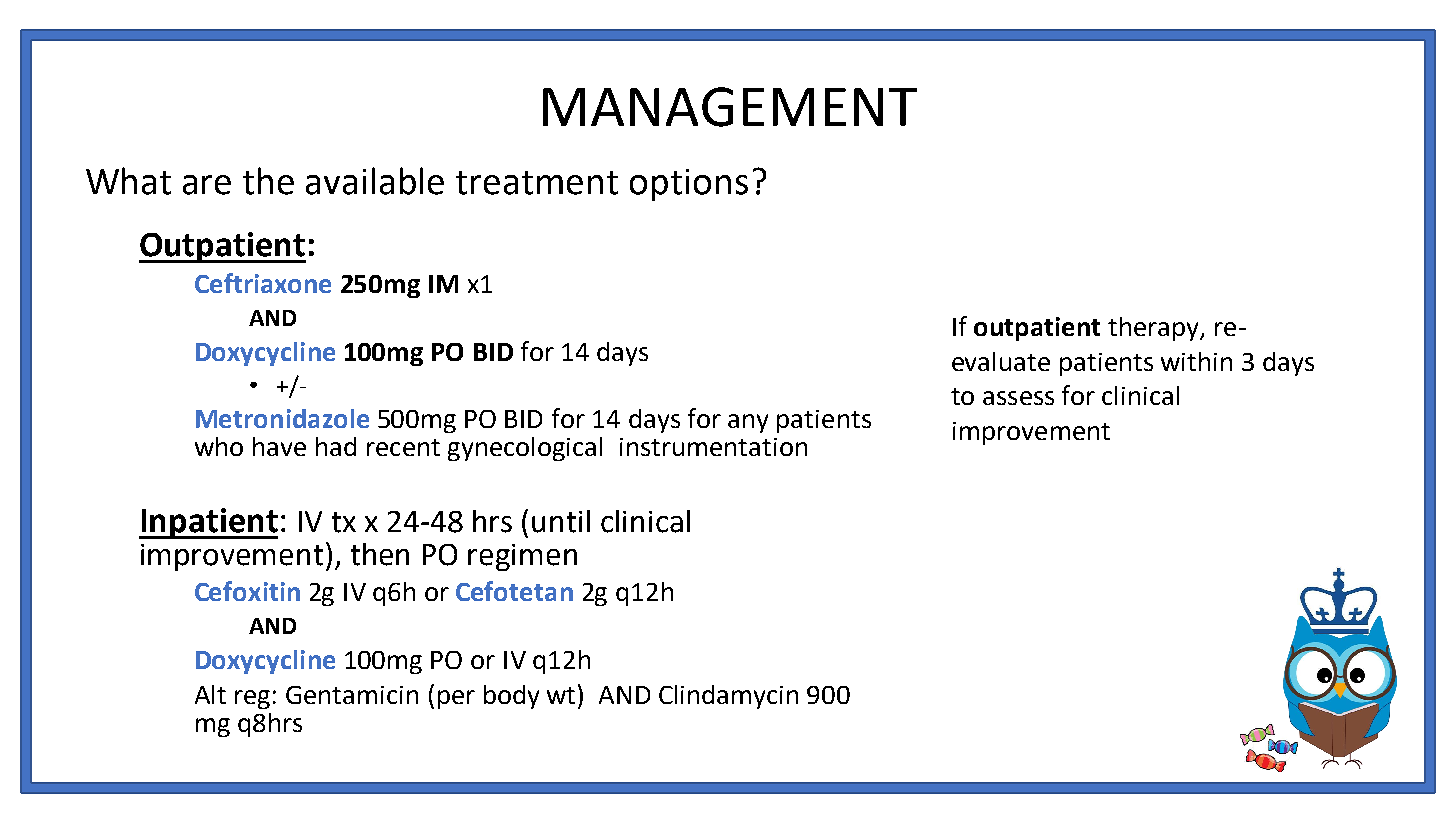 Image resolution: width=1456 pixels, height=819 pixels. Describe the element at coordinates (728, 697) in the document. I see `Clindamycin` at that location.
